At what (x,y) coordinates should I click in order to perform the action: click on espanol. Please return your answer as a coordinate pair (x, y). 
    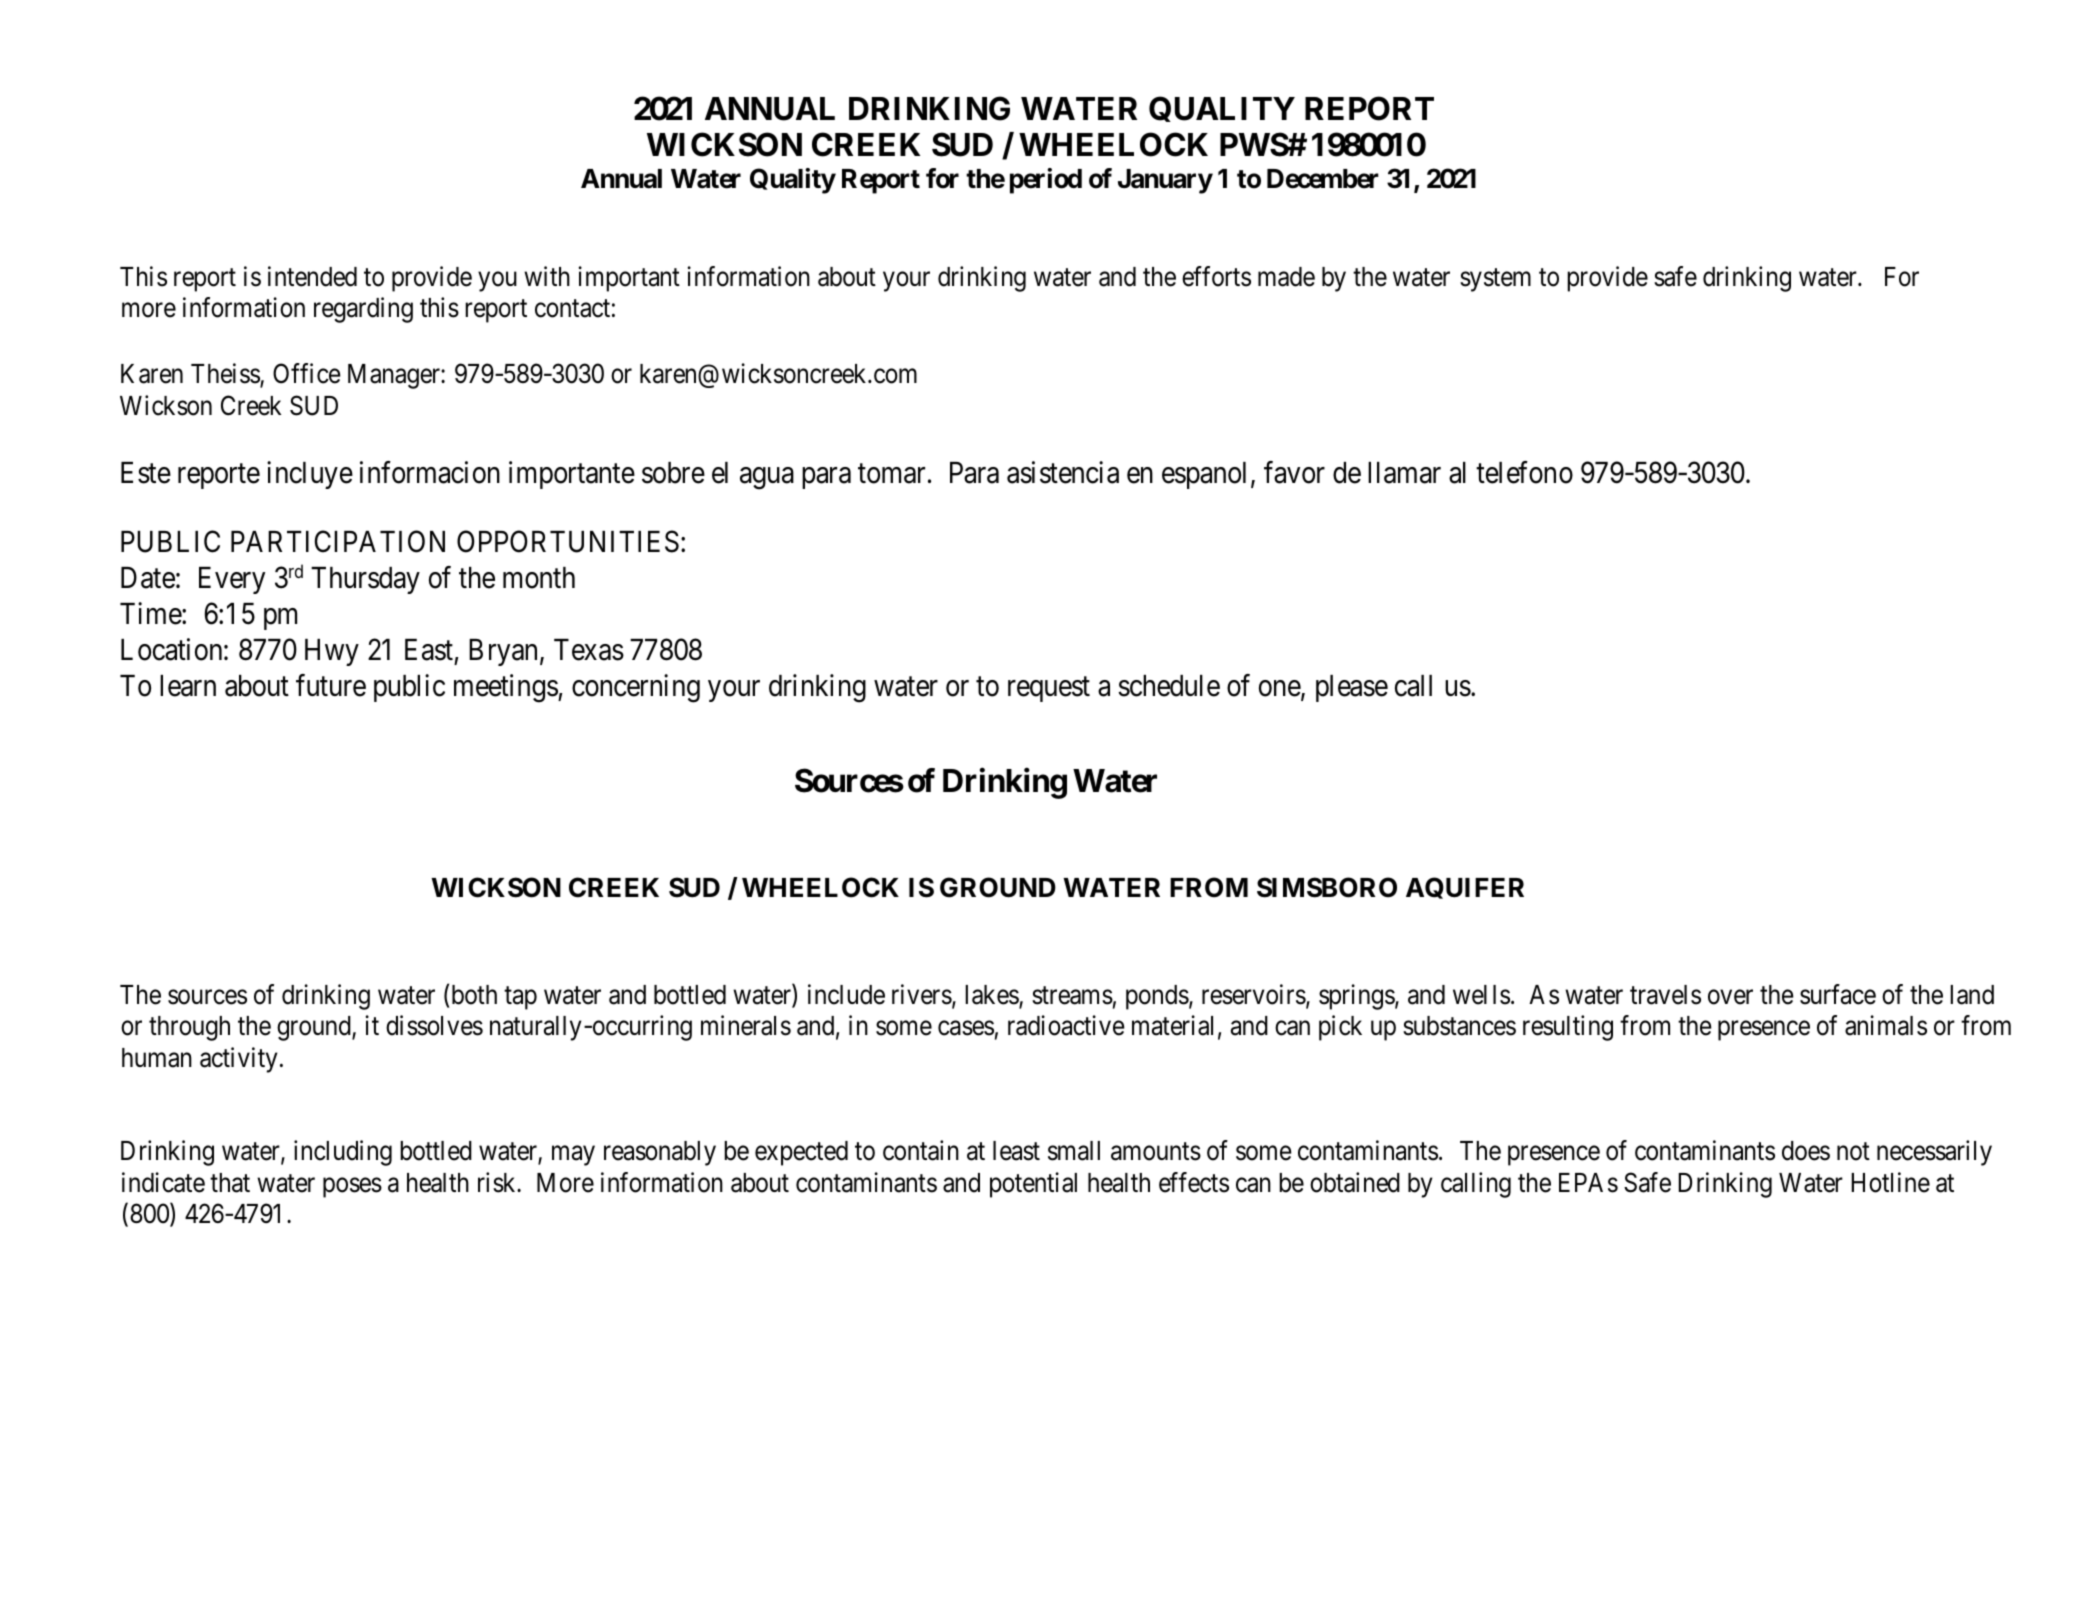
    Looking at the image, I should click on (1204, 475).
